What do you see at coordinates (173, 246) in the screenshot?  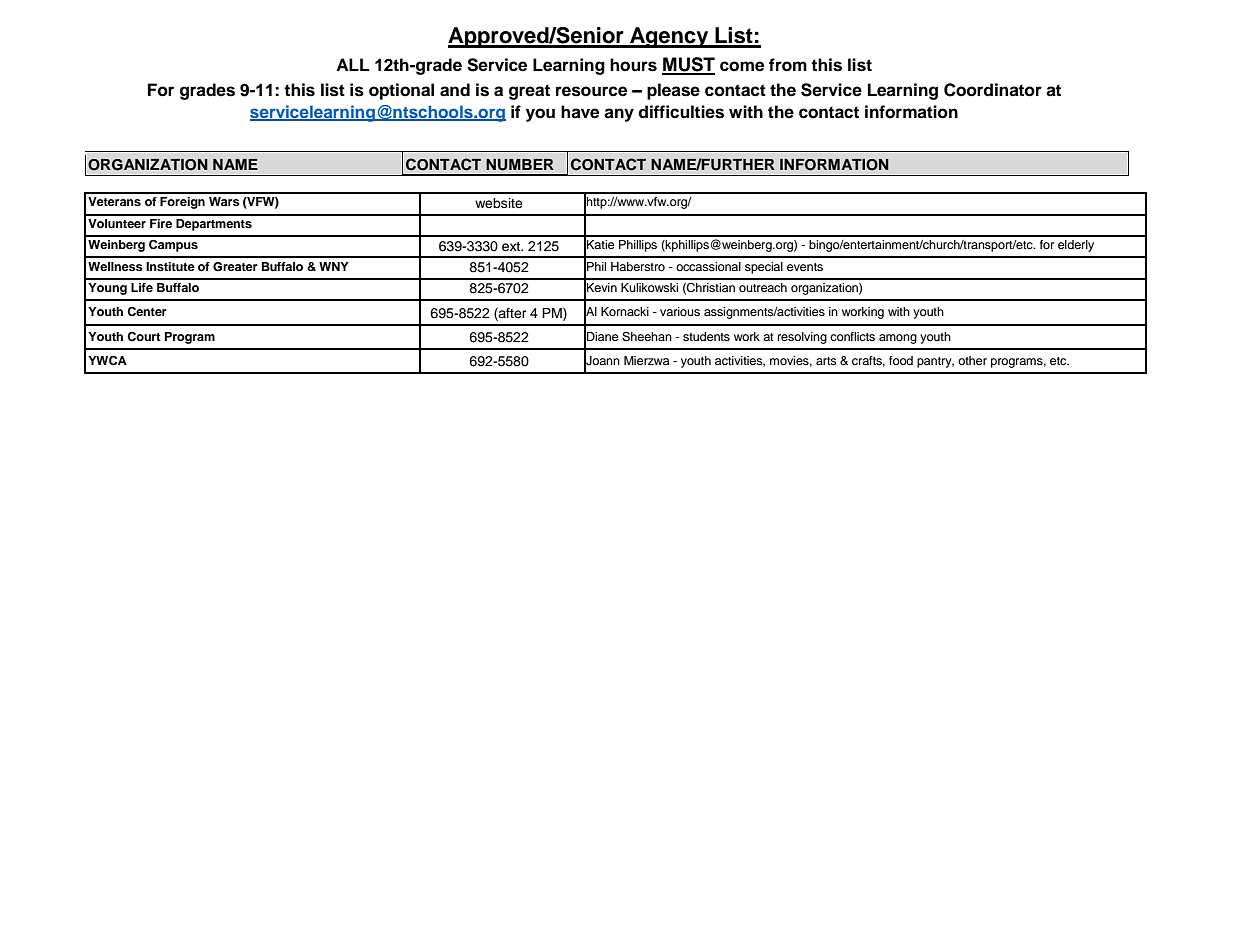 I see `Campus` at bounding box center [173, 246].
